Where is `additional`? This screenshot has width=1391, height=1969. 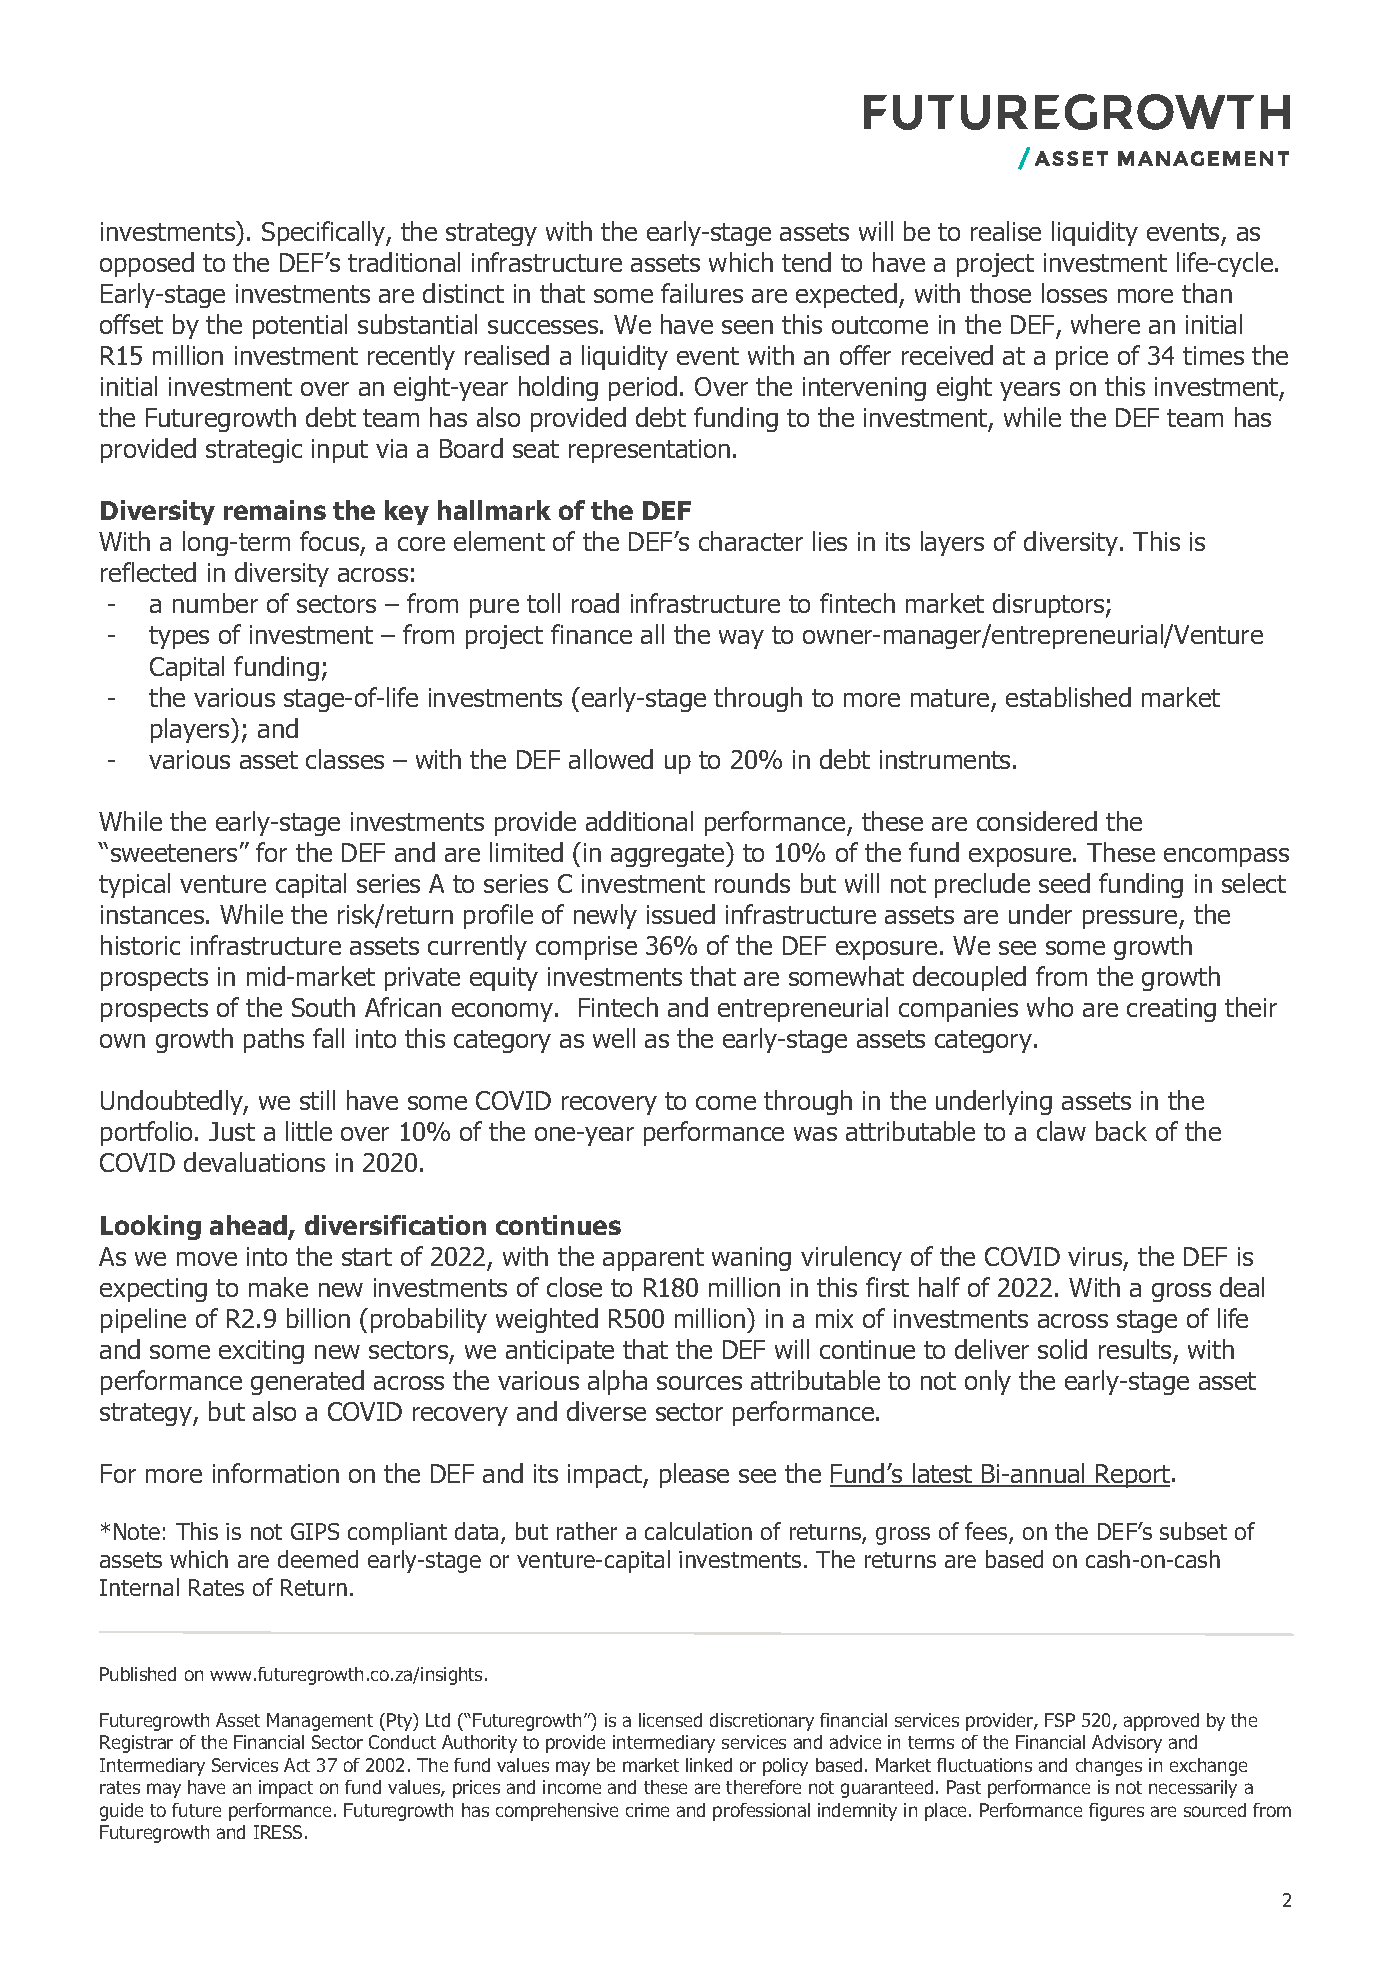
additional is located at coordinates (639, 821).
